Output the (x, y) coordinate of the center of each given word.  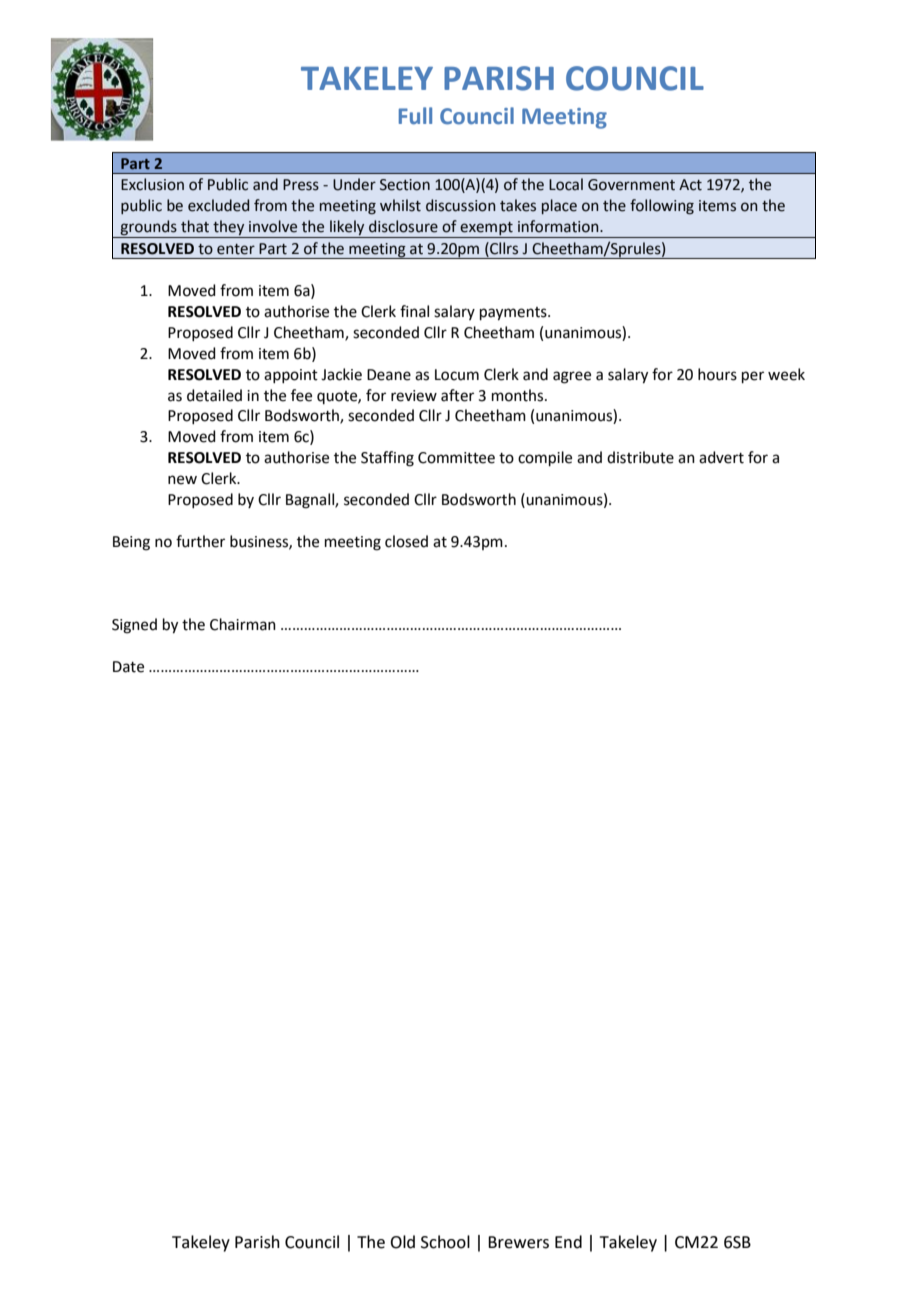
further (200, 541)
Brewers (518, 1242)
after (457, 395)
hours (717, 374)
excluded (218, 205)
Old (402, 1242)
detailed (214, 395)
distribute (640, 457)
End (568, 1242)
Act (690, 185)
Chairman (243, 624)
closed (406, 541)
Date (128, 667)
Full (415, 116)
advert (721, 457)
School (445, 1242)
